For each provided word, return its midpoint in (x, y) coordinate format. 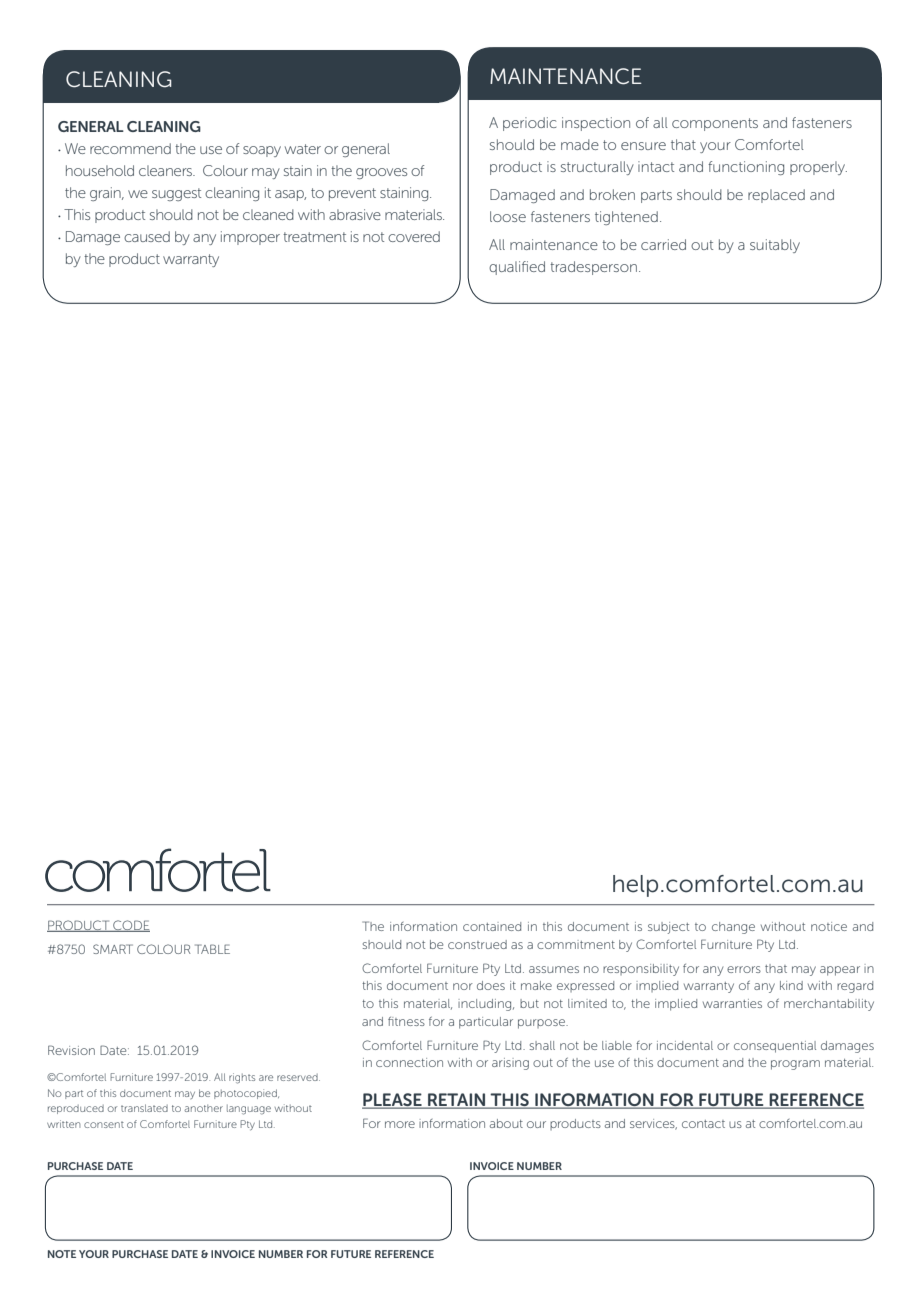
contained (492, 926)
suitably (775, 246)
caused (147, 236)
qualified (517, 268)
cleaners (167, 170)
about (506, 1123)
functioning (746, 168)
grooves (381, 173)
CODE (130, 926)
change (733, 928)
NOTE (62, 1254)
